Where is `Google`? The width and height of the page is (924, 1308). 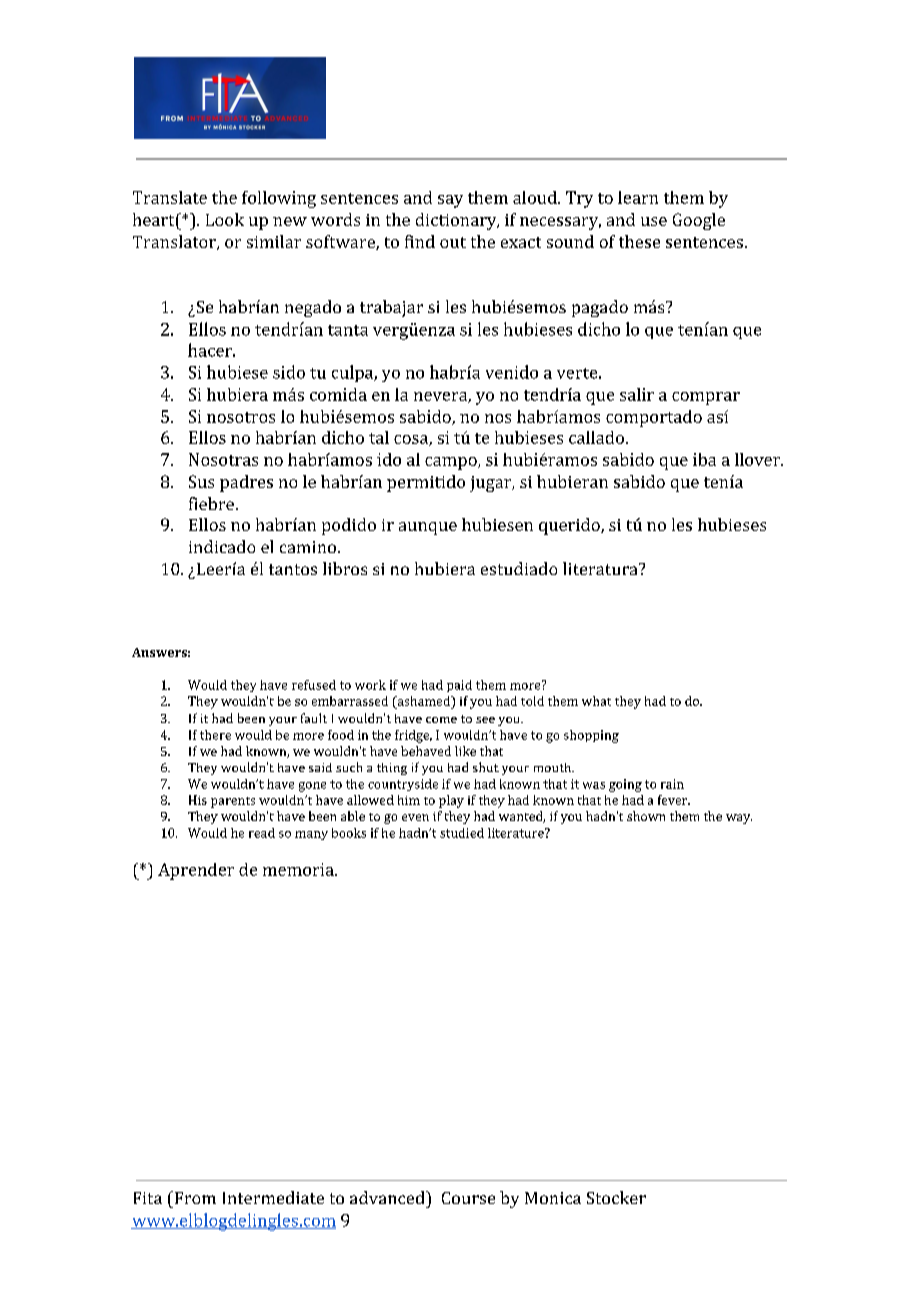
Google is located at coordinates (699, 221).
